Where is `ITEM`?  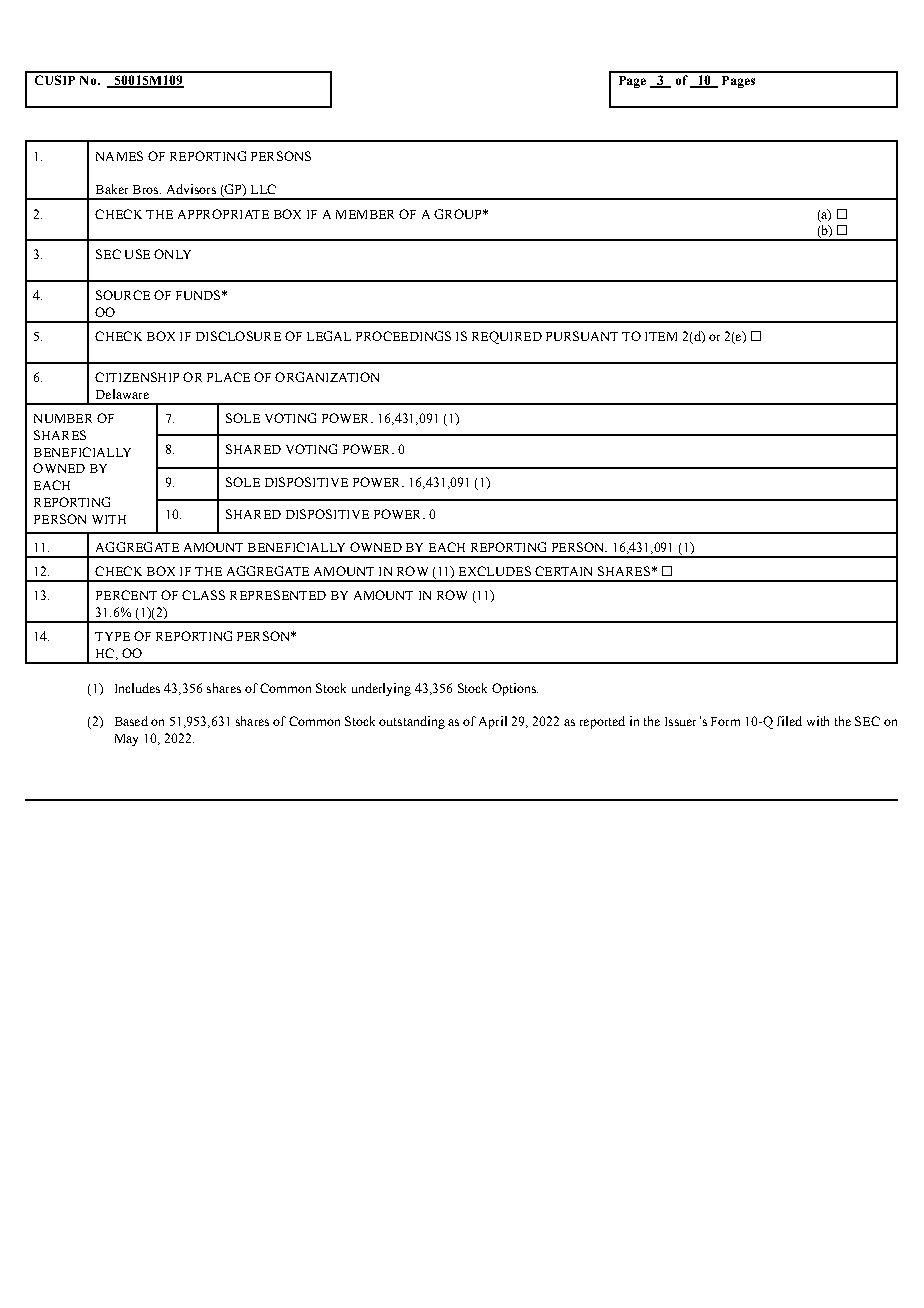
ITEM is located at coordinates (661, 336).
